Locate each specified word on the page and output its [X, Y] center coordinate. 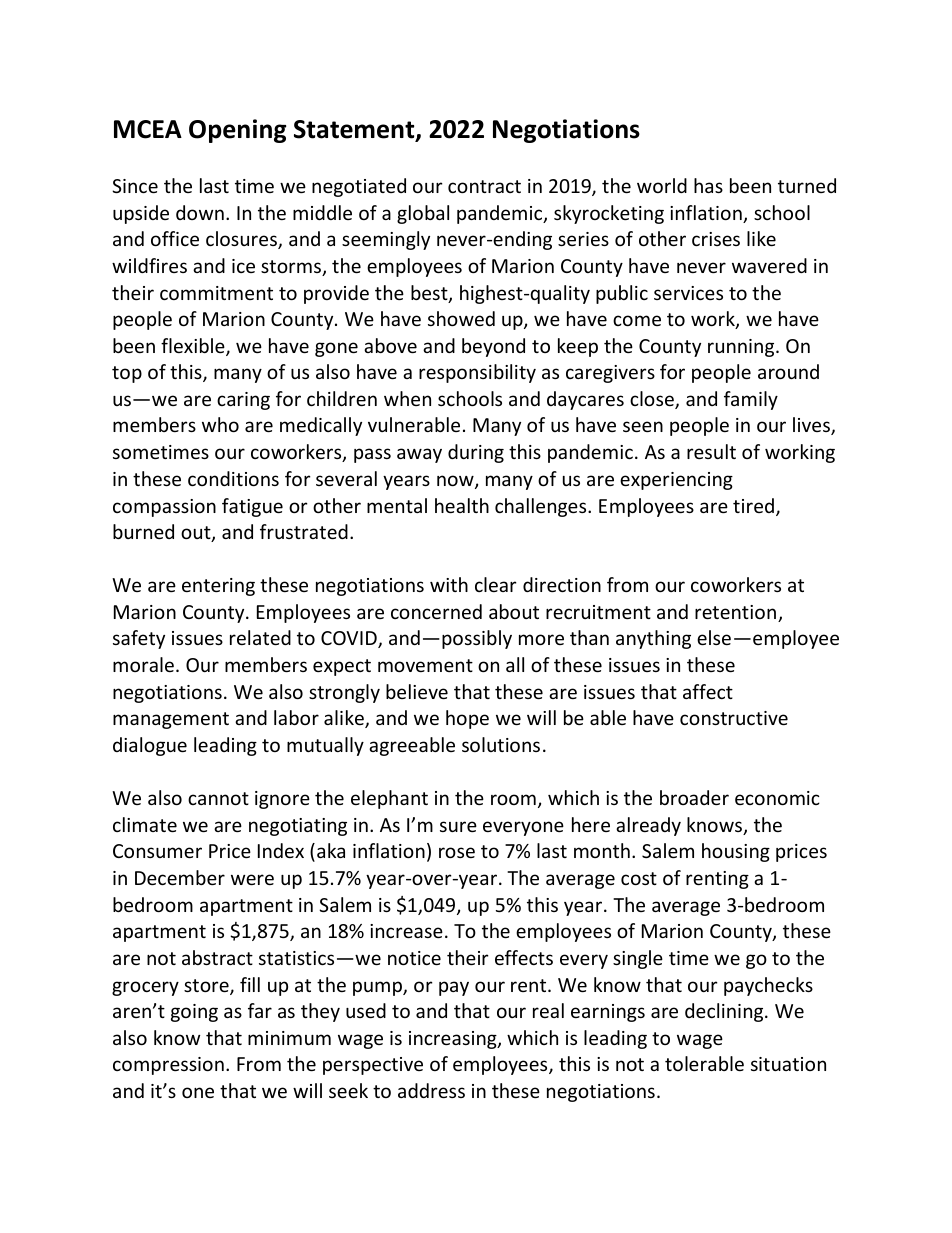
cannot [218, 798]
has [708, 185]
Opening [237, 131]
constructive [734, 718]
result [711, 451]
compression [168, 1066]
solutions [501, 744]
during [476, 453]
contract [484, 186]
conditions [233, 478]
